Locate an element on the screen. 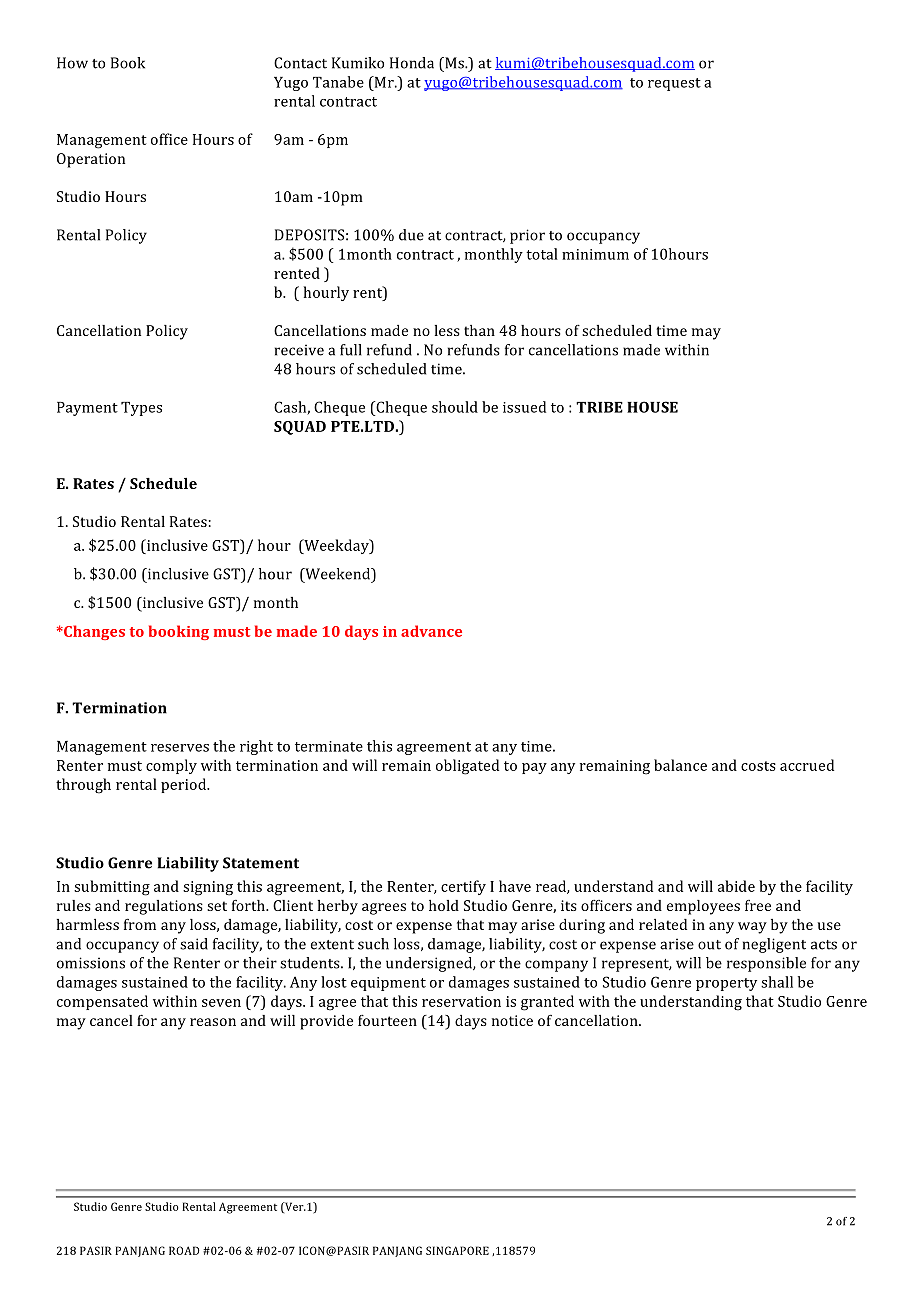  issued is located at coordinates (524, 407).
